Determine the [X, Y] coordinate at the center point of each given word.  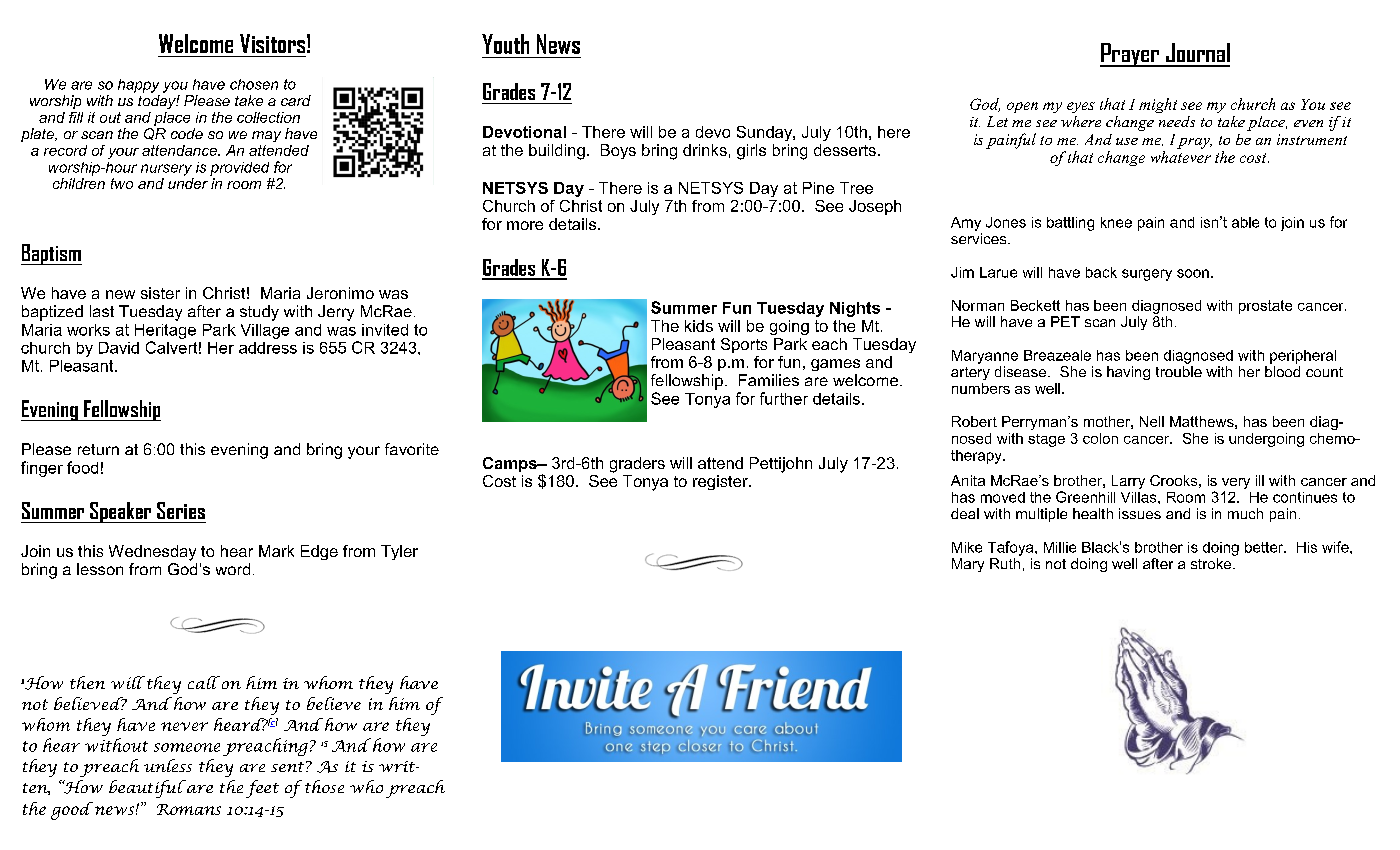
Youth [505, 44]
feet [262, 789]
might [1158, 105]
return [98, 449]
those [324, 786]
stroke [1212, 563]
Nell [1152, 421]
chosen [254, 84]
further [784, 398]
